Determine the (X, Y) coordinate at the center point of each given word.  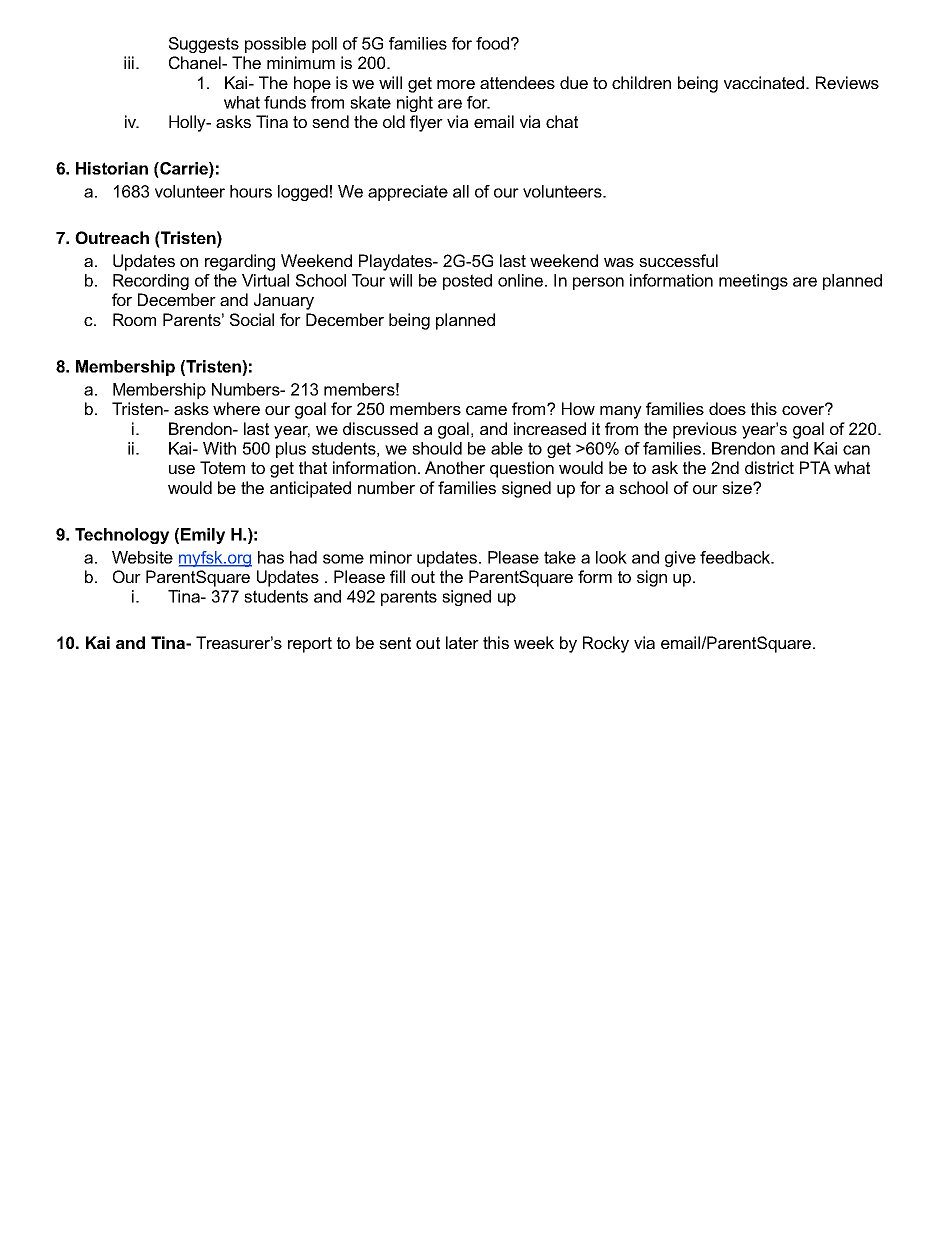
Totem (222, 467)
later (462, 642)
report (310, 645)
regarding (240, 262)
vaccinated (765, 82)
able (507, 448)
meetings (753, 282)
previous (705, 430)
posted (467, 282)
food (492, 43)
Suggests (204, 45)
